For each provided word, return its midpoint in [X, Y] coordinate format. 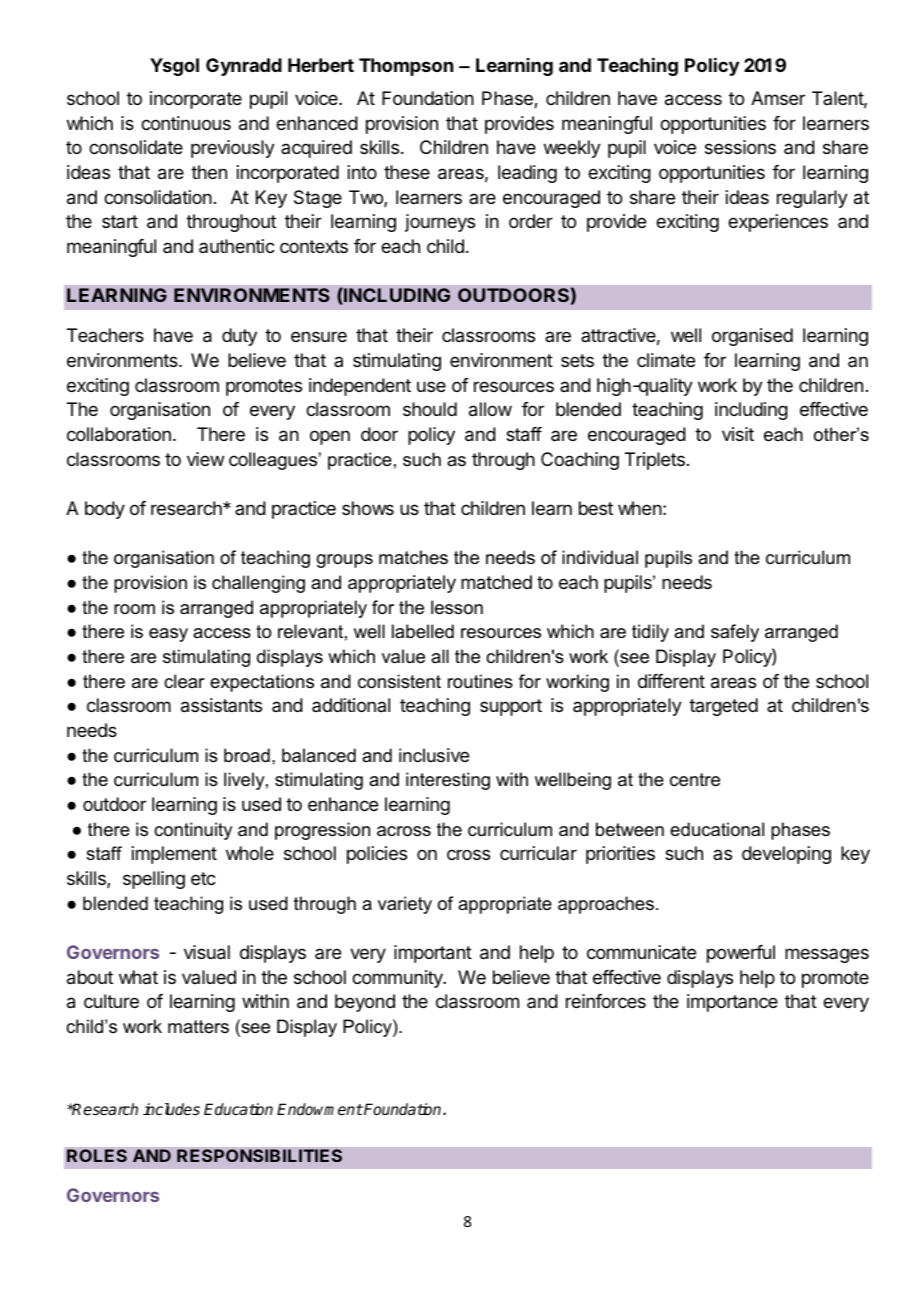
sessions [740, 147]
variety [405, 905]
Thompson [406, 67]
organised [752, 337]
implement [174, 855]
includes [171, 1109]
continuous [186, 123]
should [430, 409]
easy [168, 635]
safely [735, 633]
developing [786, 855]
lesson [457, 607]
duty [239, 337]
